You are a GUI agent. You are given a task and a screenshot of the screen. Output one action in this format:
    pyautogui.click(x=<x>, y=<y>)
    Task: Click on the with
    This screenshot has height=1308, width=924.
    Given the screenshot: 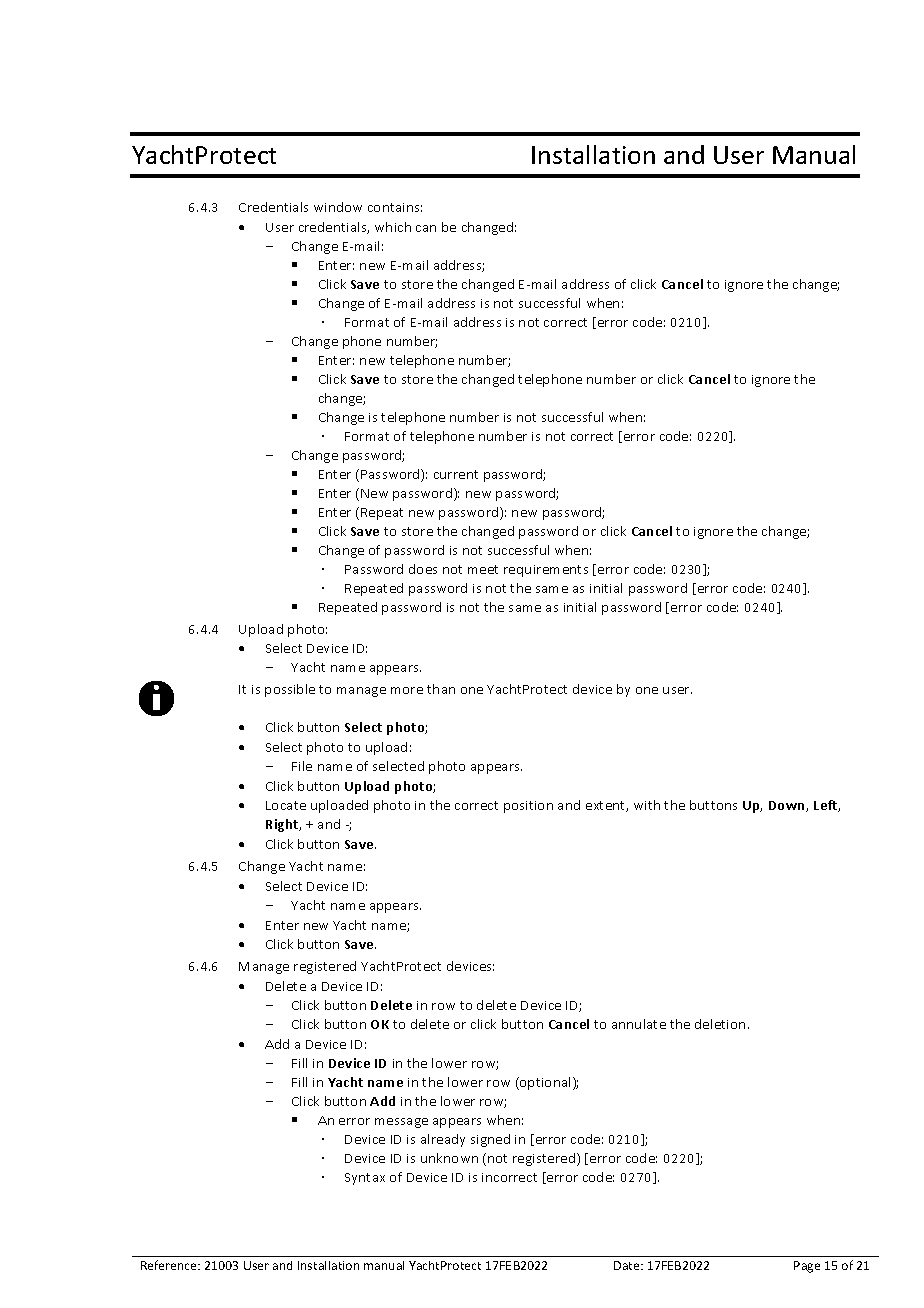 What is the action you would take?
    pyautogui.click(x=647, y=805)
